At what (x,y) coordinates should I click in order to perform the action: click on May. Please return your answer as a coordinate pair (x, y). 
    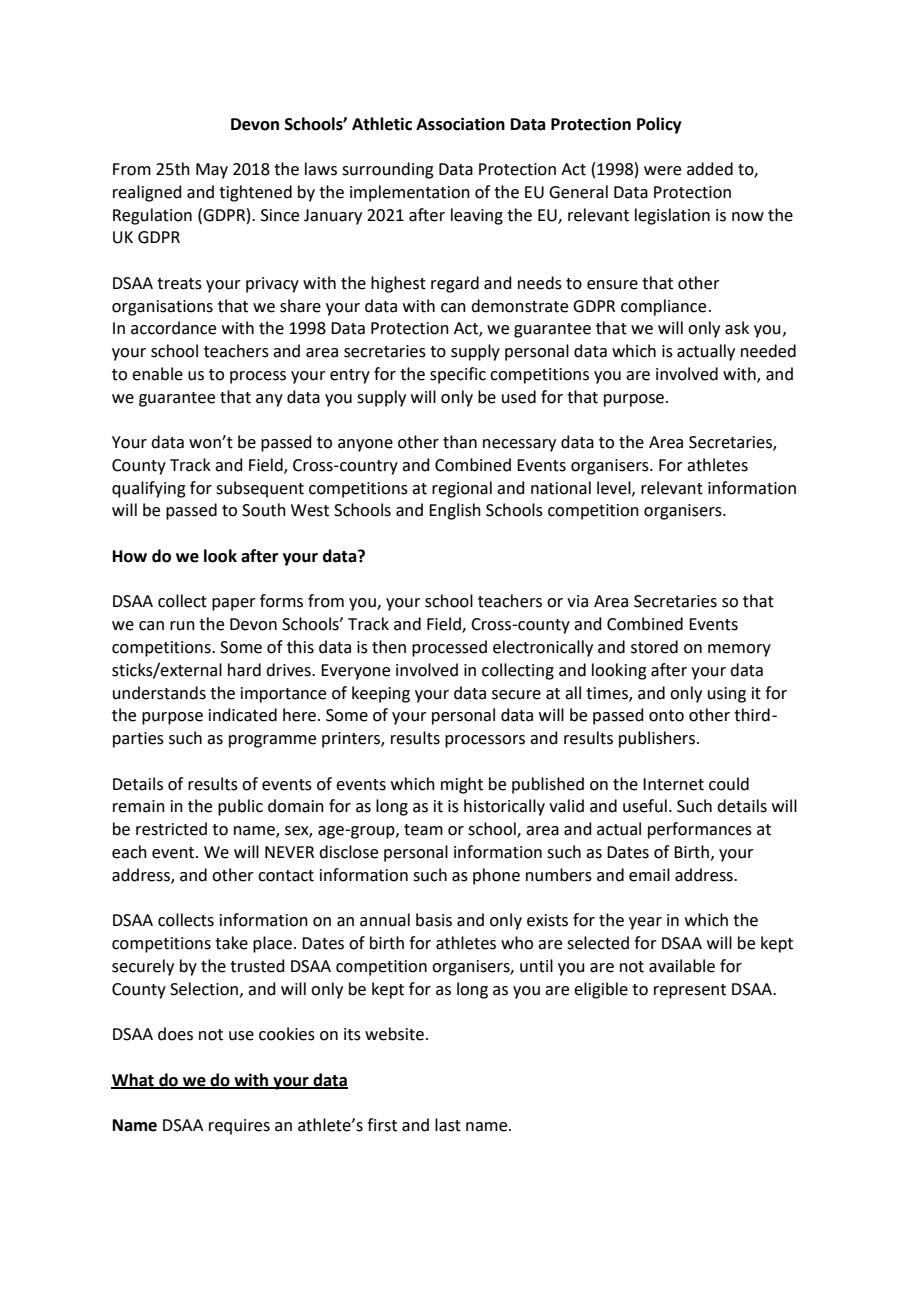
    Looking at the image, I should click on (212, 171).
